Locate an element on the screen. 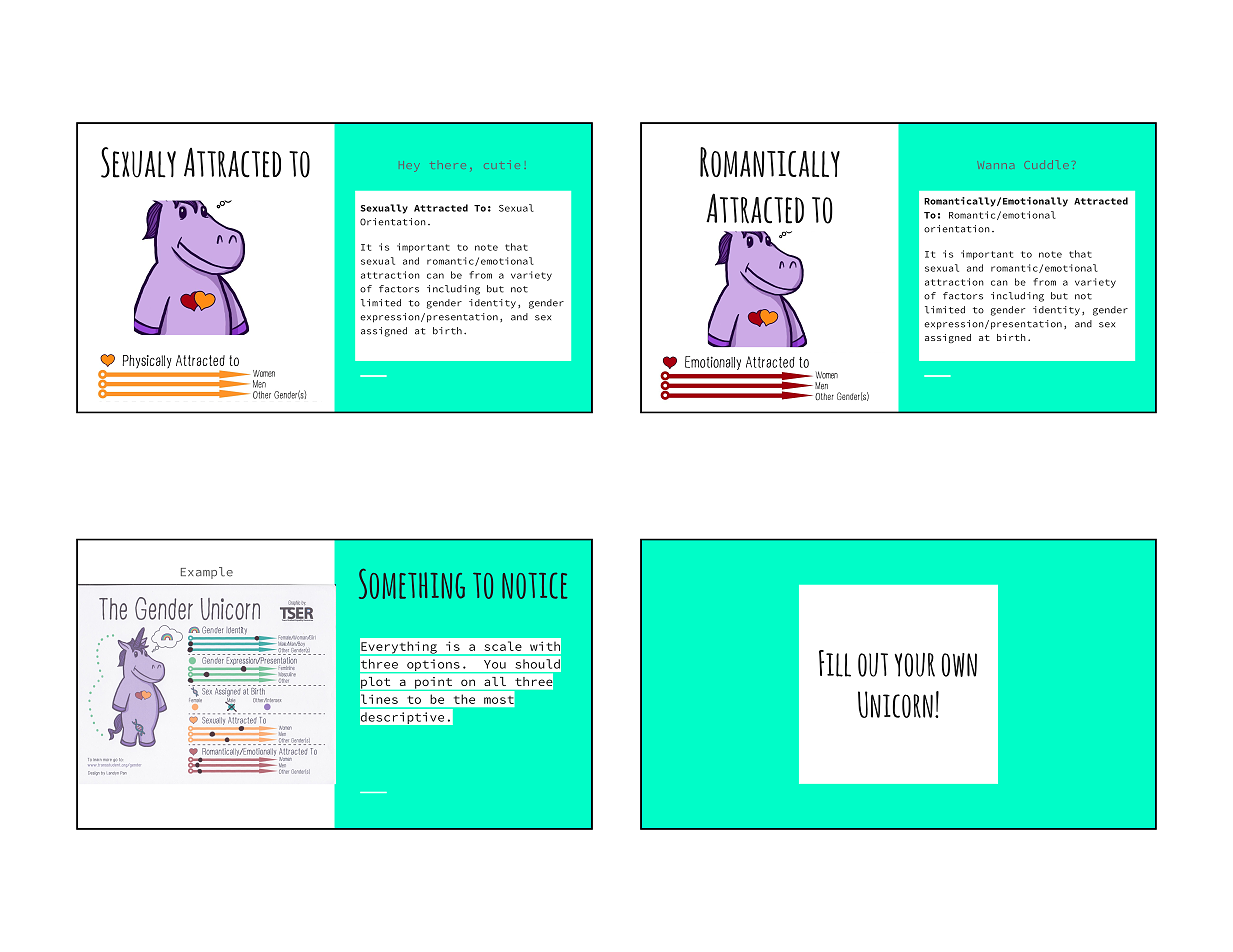 This screenshot has width=1233, height=952. there is located at coordinates (444, 167).
